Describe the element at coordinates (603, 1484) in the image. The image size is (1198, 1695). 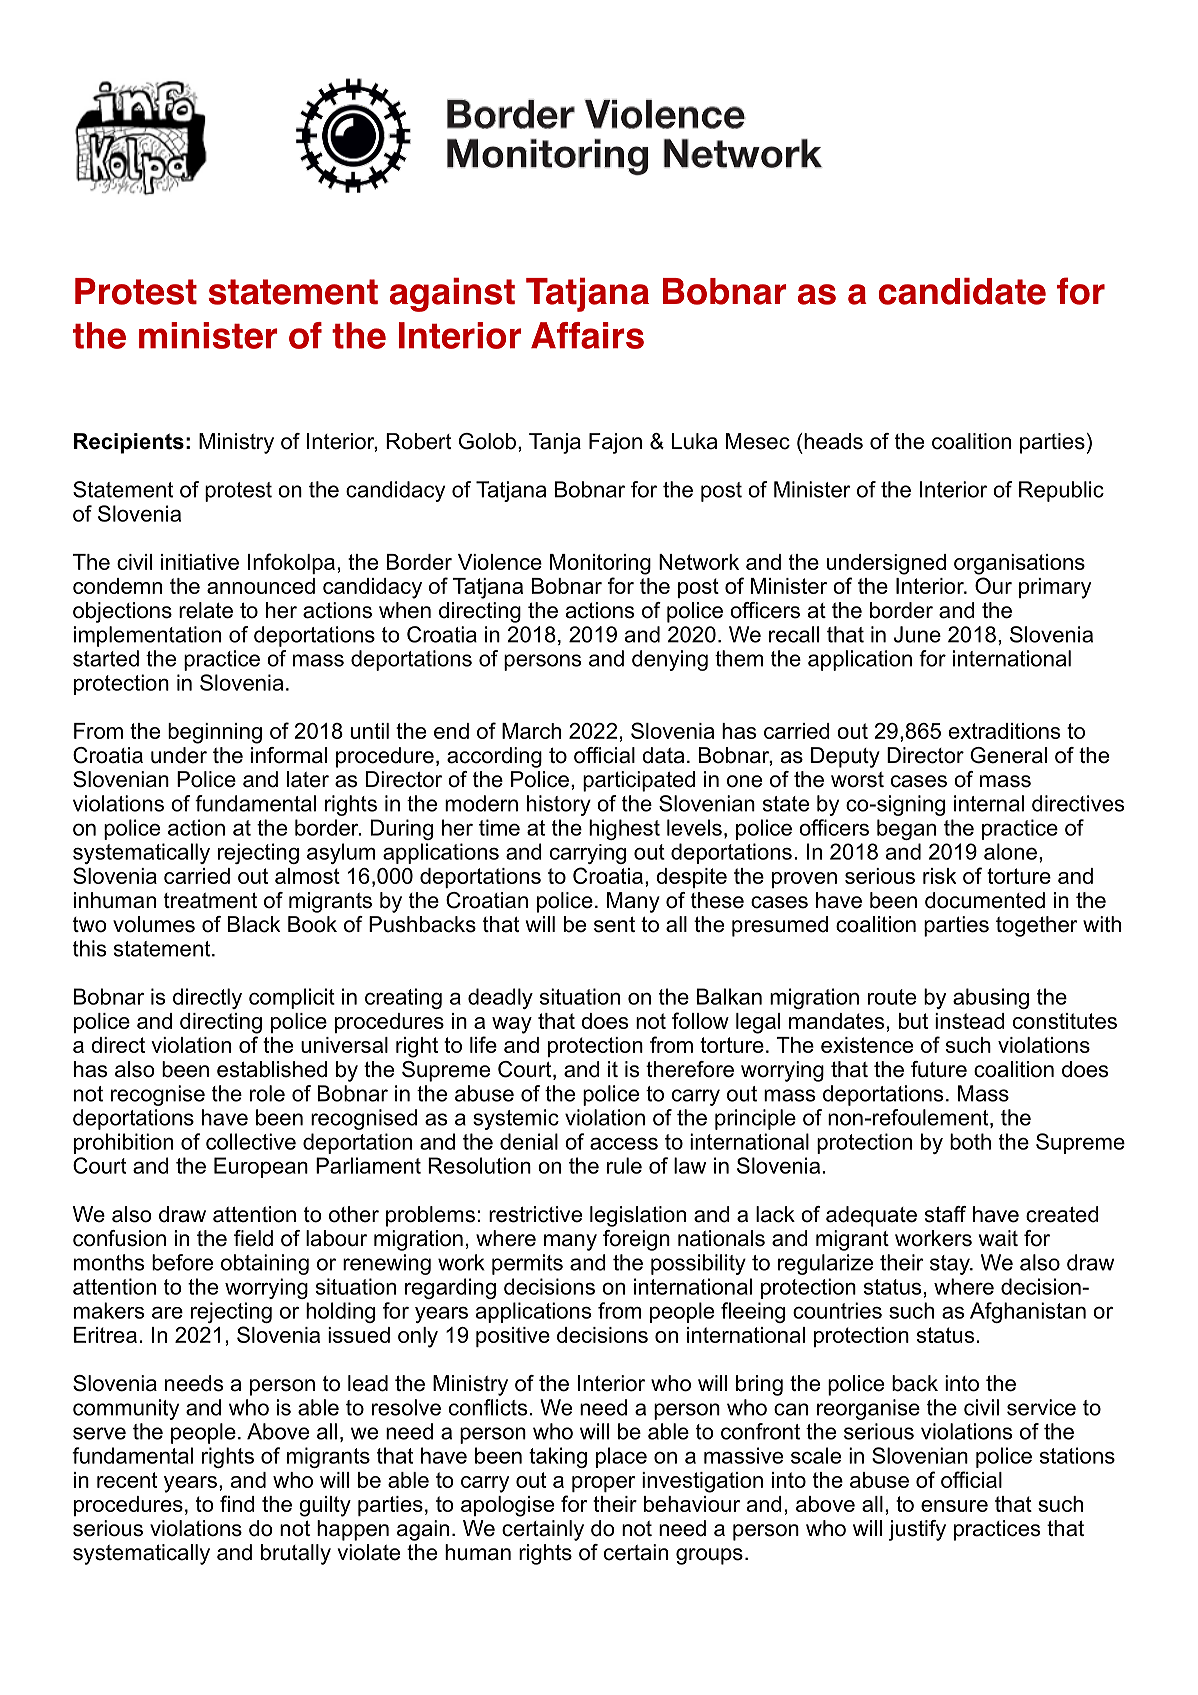
I see `proper` at that location.
